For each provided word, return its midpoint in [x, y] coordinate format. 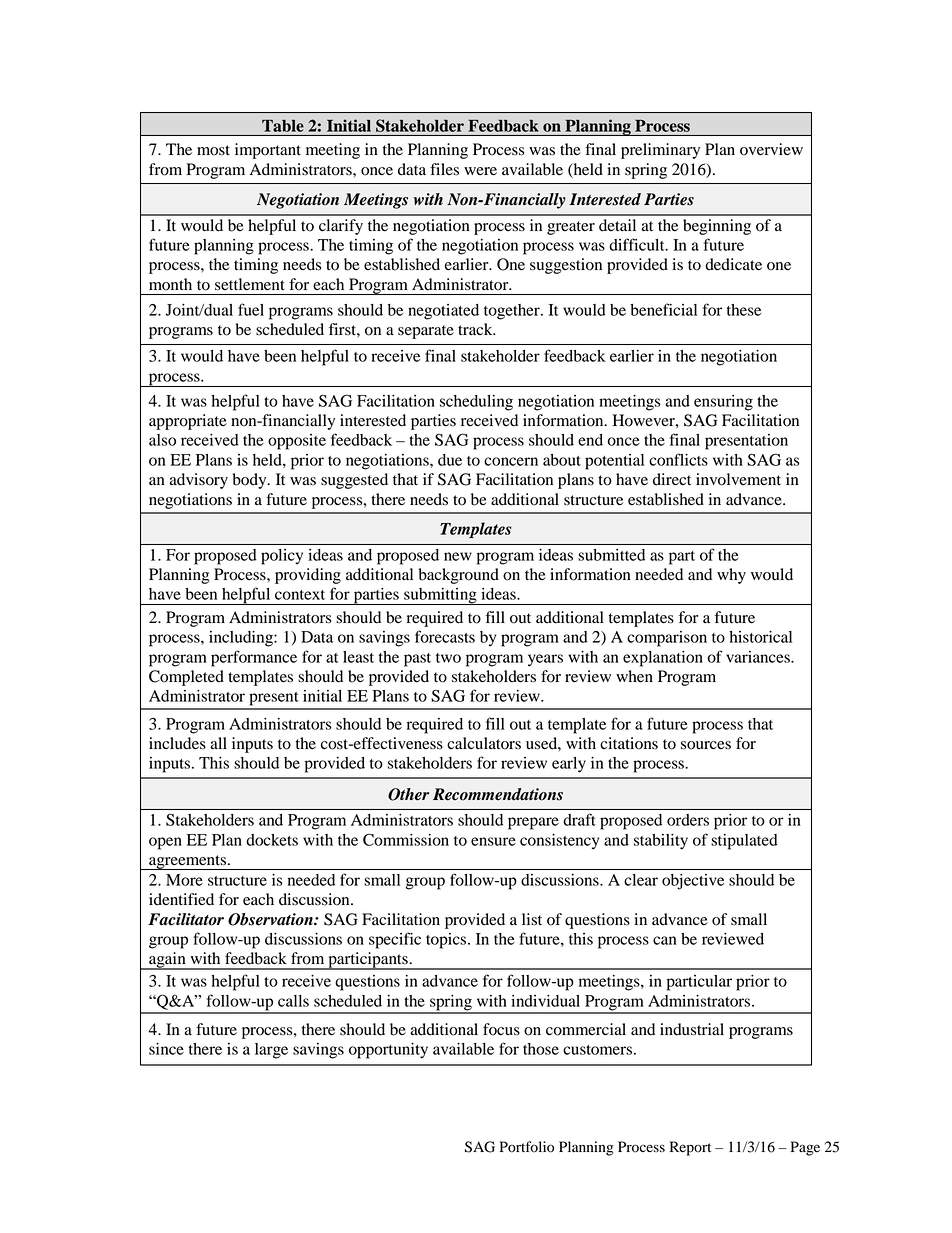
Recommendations [498, 794]
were [480, 171]
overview [771, 149]
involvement [738, 479]
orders [688, 820]
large [271, 1051]
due [450, 460]
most [213, 150]
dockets [272, 840]
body [251, 481]
